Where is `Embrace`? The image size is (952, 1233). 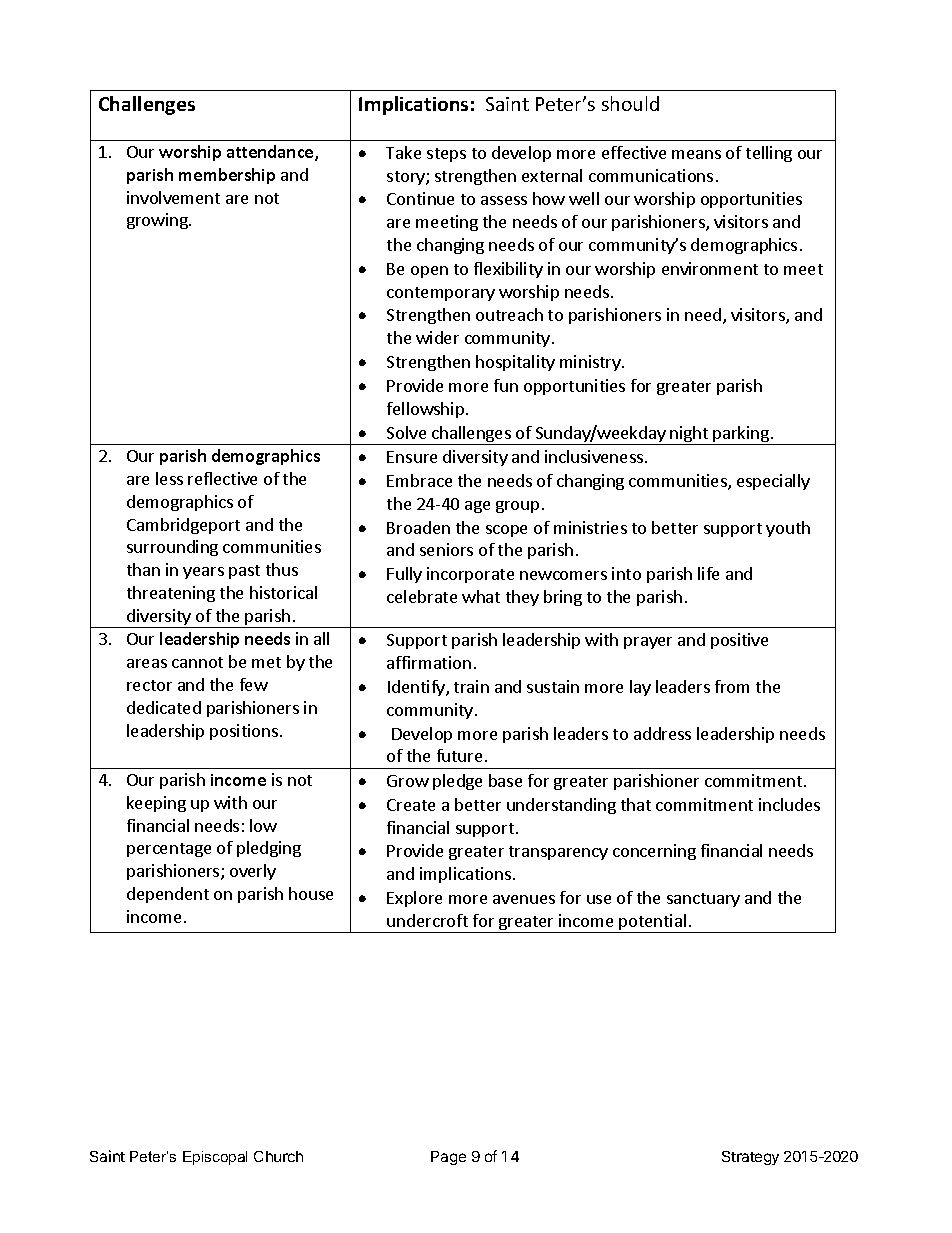 Embrace is located at coordinates (419, 480).
